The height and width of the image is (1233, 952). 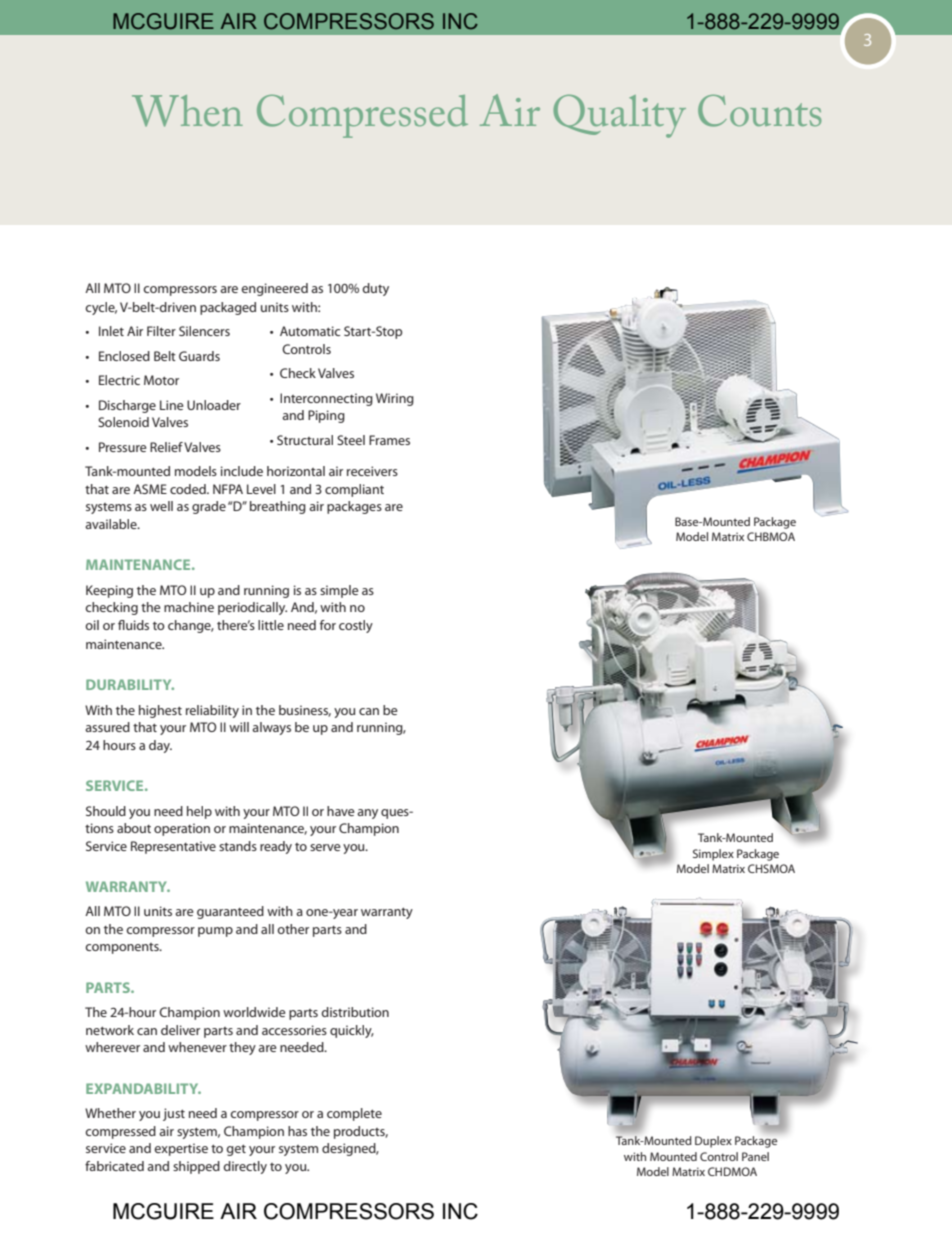 I want to click on engineered, so click(x=274, y=289).
